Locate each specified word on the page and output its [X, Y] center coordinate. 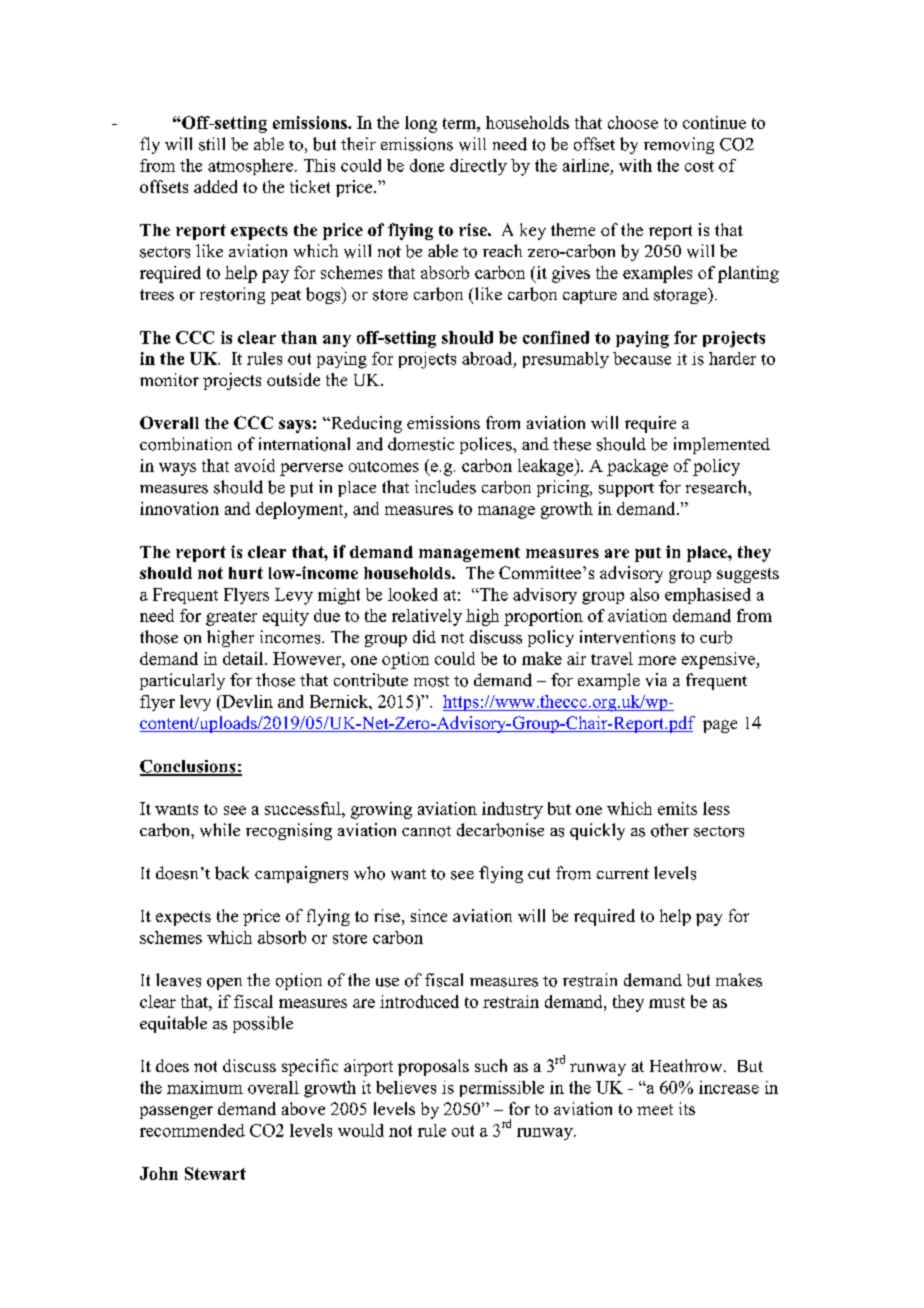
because [642, 358]
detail [244, 658]
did [424, 637]
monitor [169, 379]
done [427, 165]
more [657, 660]
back [232, 873]
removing [679, 145]
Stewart [215, 1173]
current [623, 873]
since [429, 915]
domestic [421, 444]
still [212, 144]
